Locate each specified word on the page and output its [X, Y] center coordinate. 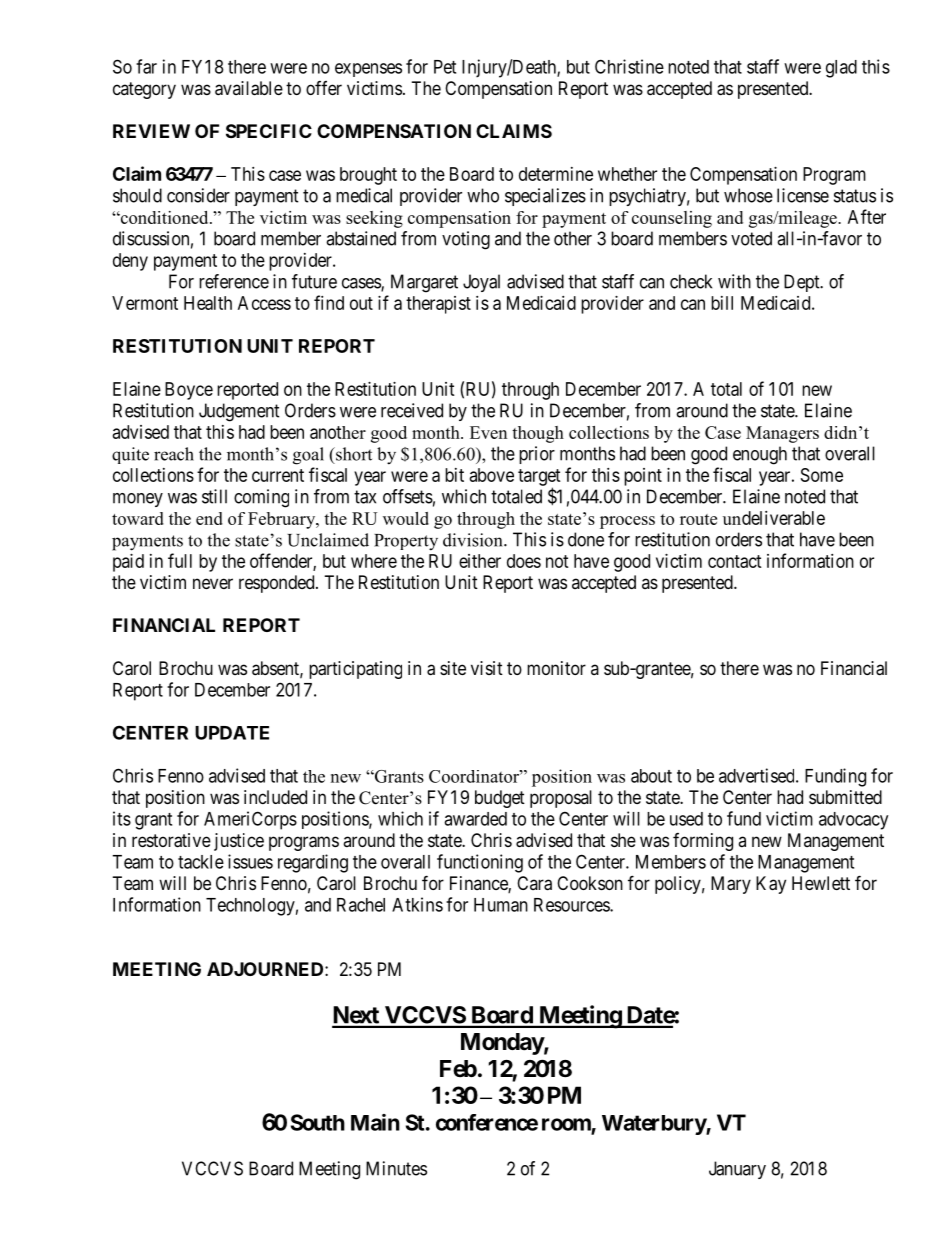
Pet [445, 67]
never [213, 583]
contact [735, 561]
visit [487, 668]
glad [841, 69]
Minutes [396, 1168]
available [249, 88]
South [318, 1122]
